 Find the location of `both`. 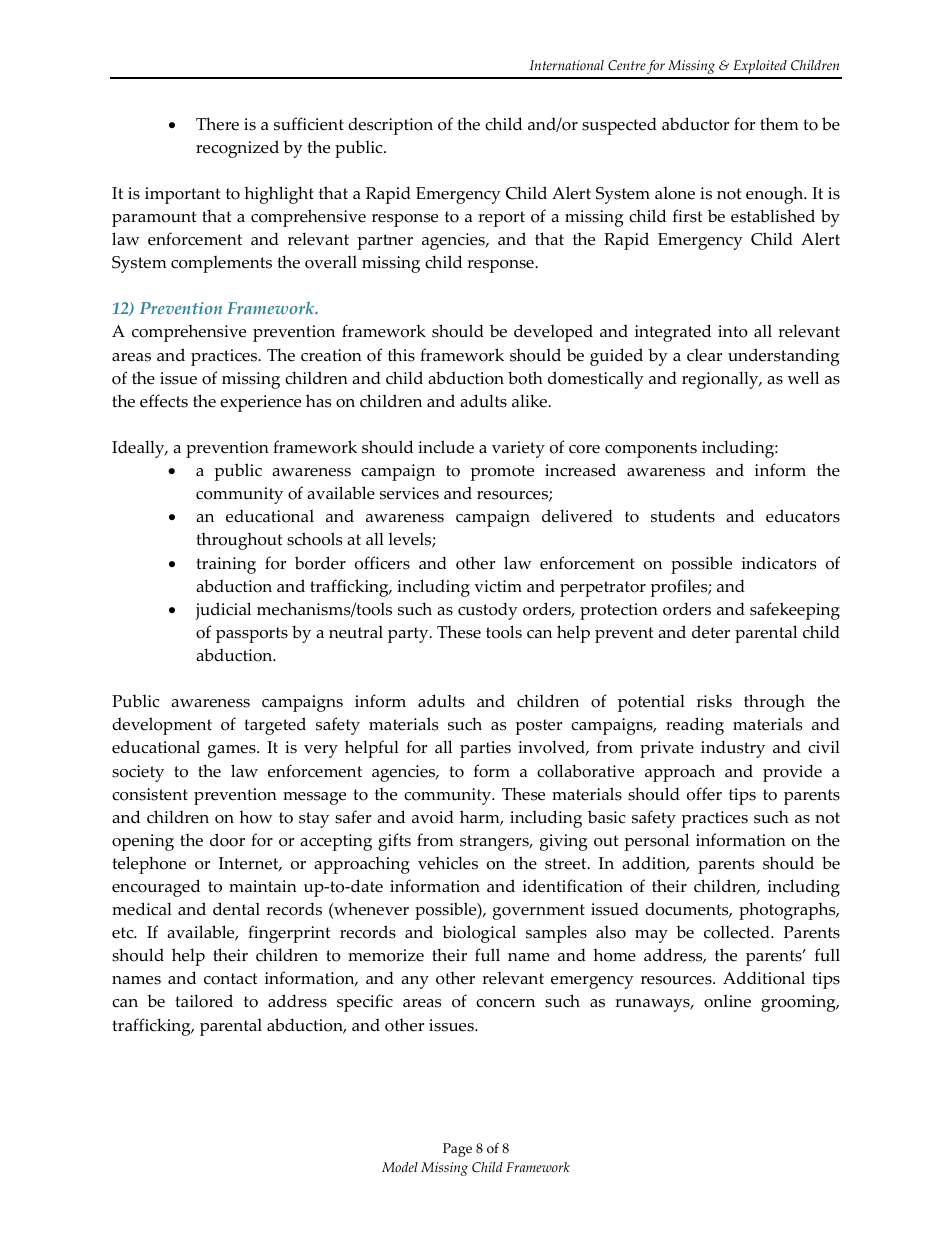

both is located at coordinates (525, 378).
